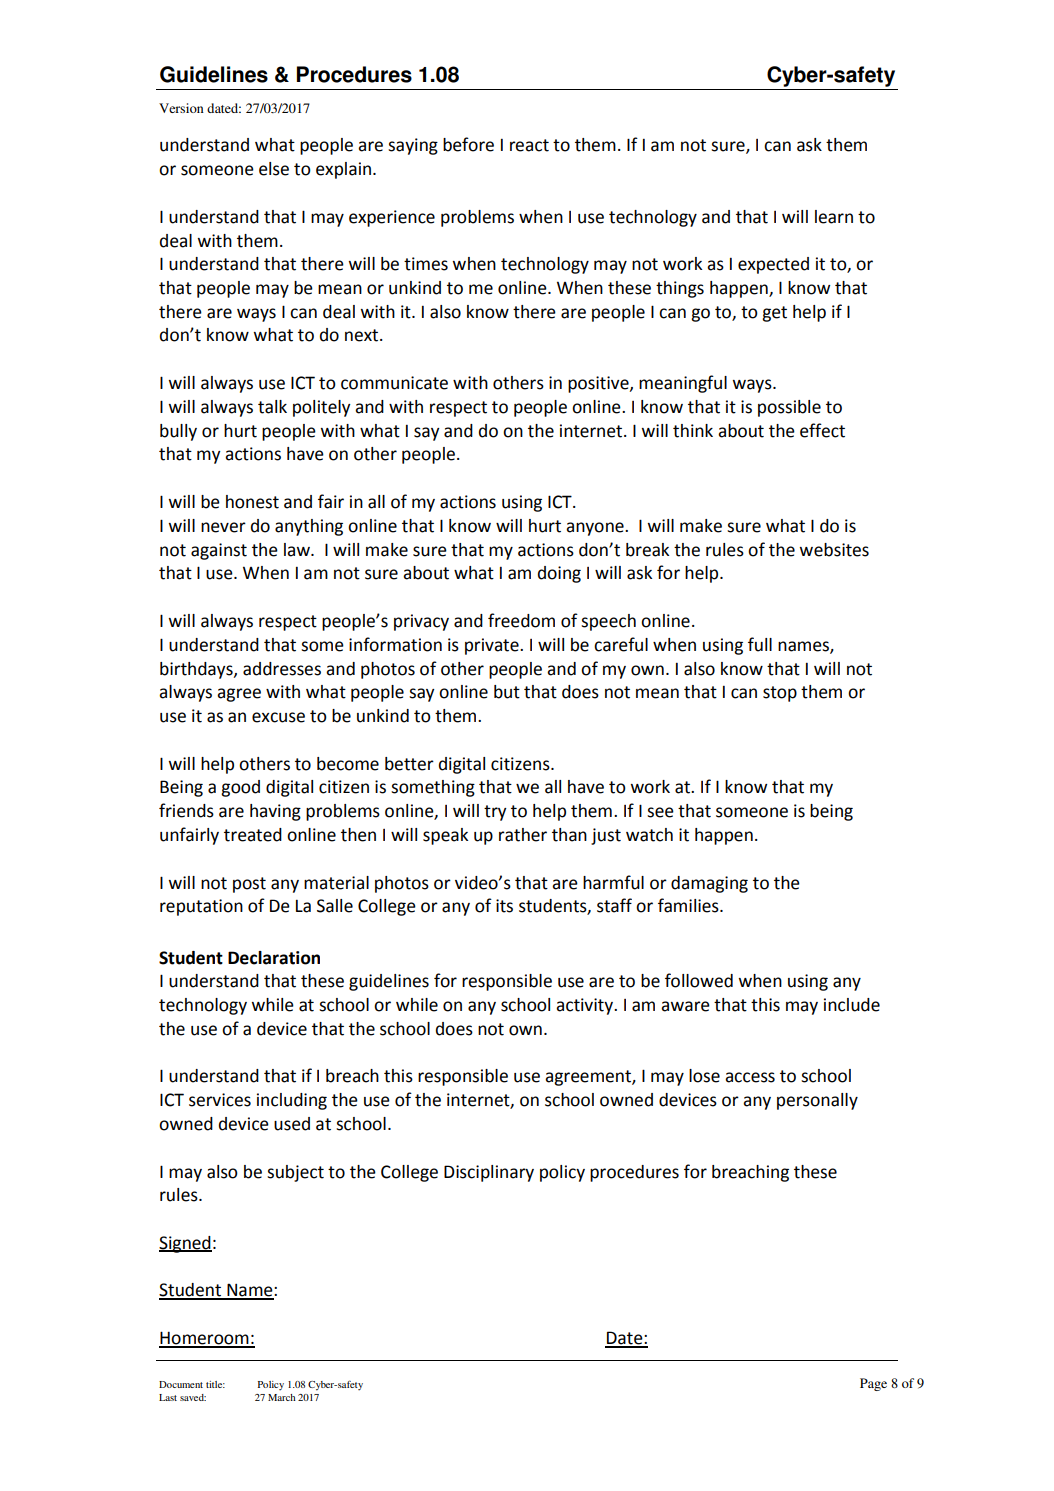 This screenshot has height=1491, width=1054. I want to click on good, so click(240, 788).
